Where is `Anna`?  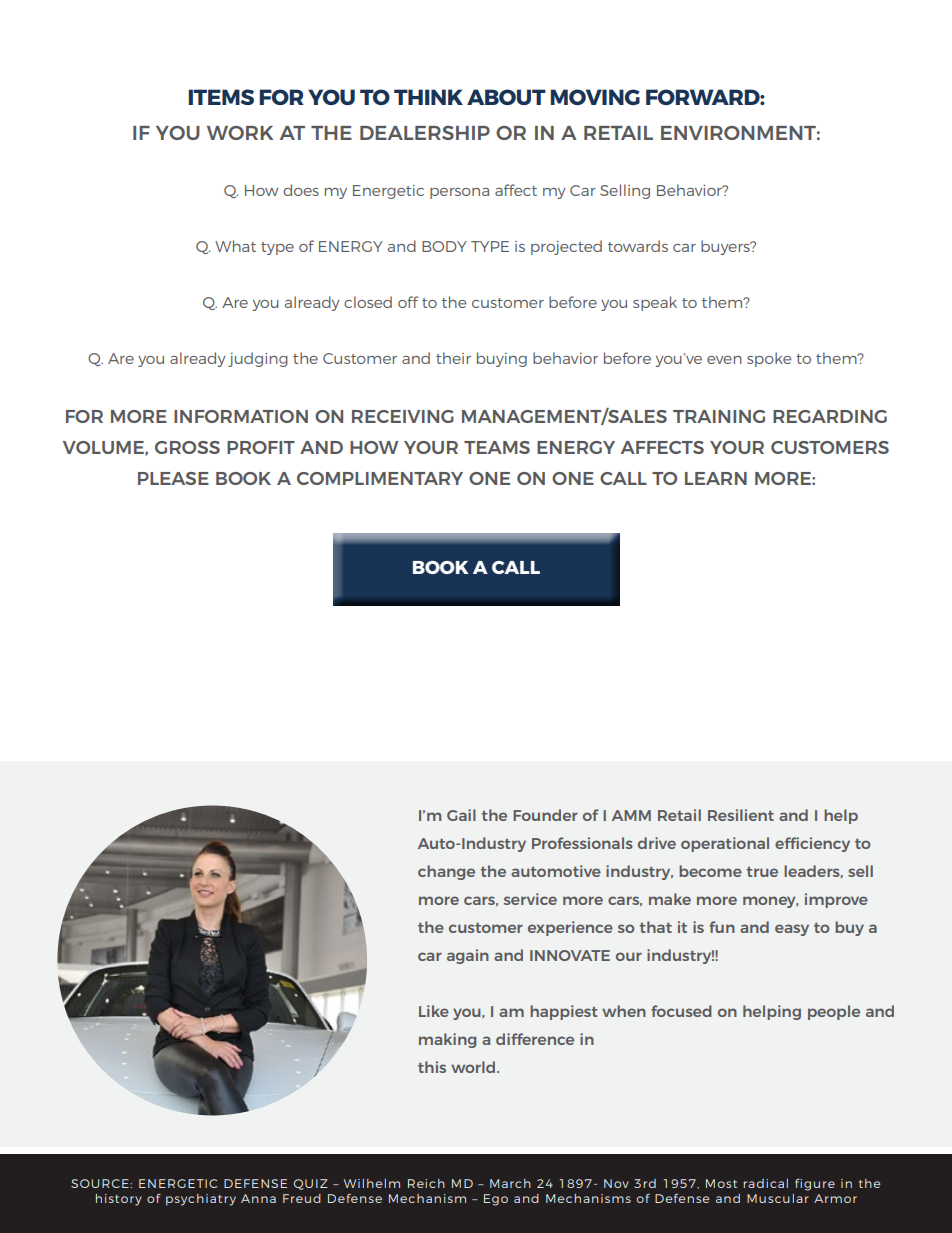 Anna is located at coordinates (258, 1198).
